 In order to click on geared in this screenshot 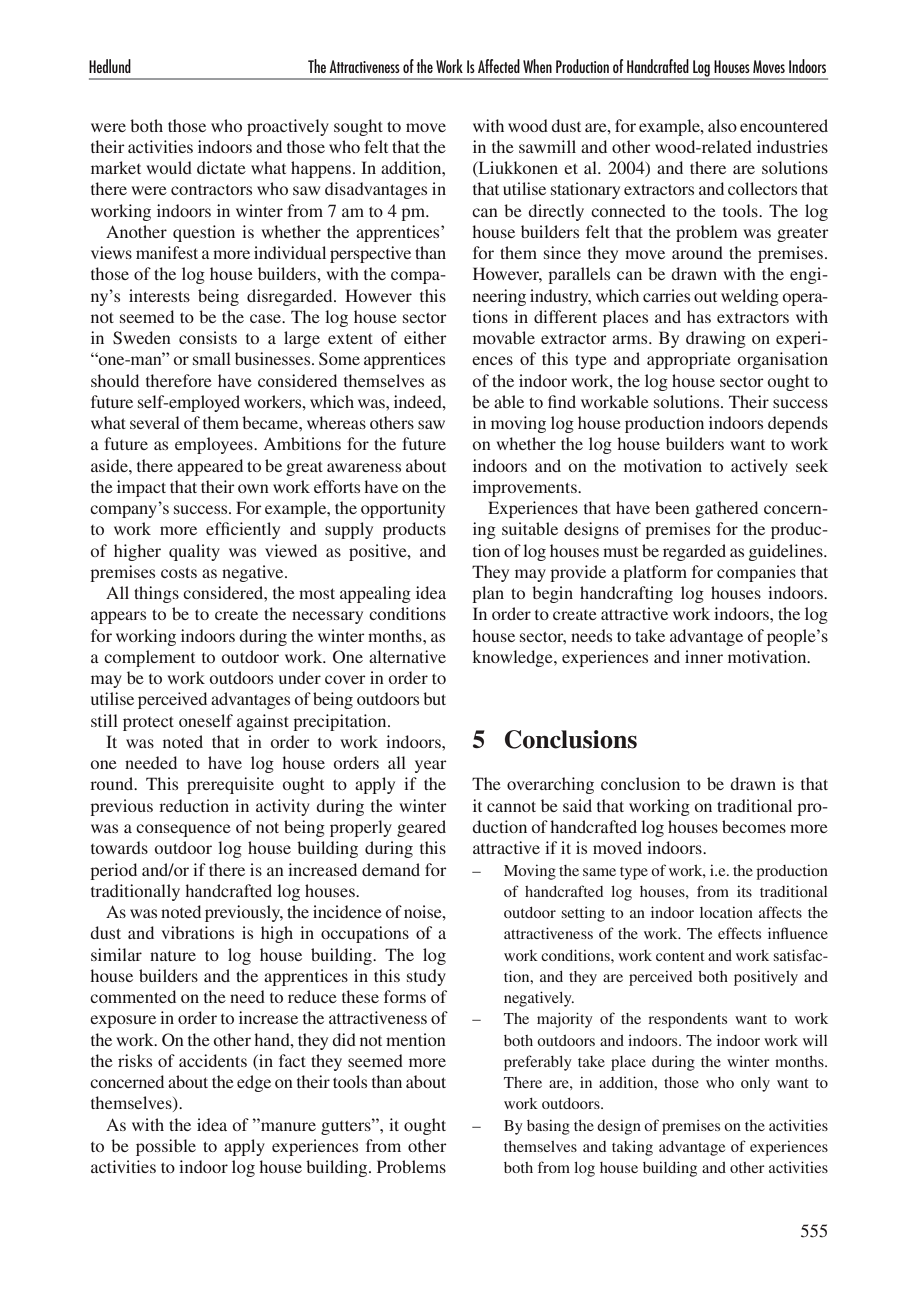, I will do `click(421, 828)`.
